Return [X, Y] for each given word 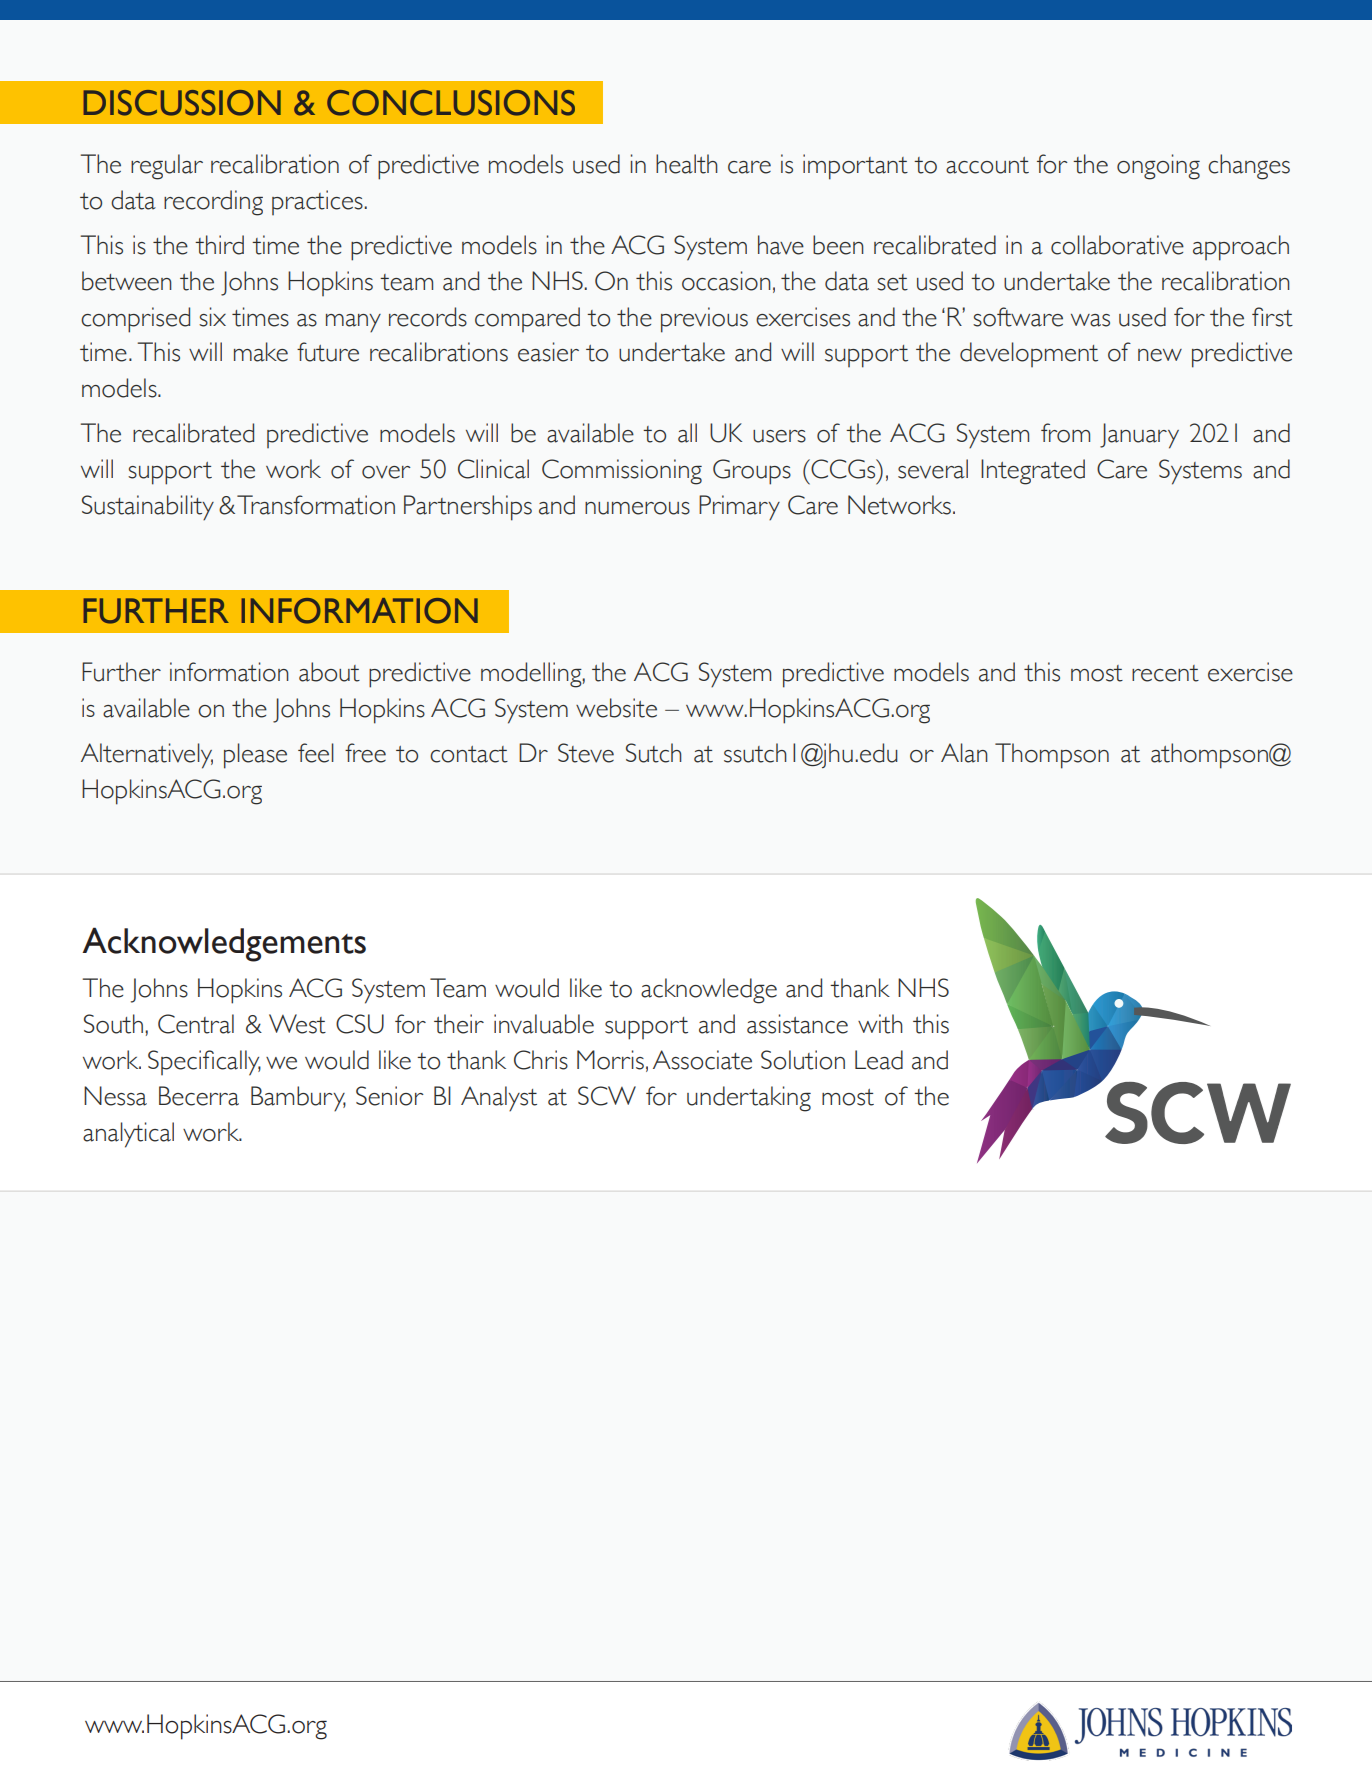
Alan [964, 753]
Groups [752, 472]
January [1139, 436]
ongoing [1158, 167]
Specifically [204, 1063]
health [687, 164]
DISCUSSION [182, 103]
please [255, 756]
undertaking [749, 1099]
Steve [586, 753]
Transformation [316, 505]
